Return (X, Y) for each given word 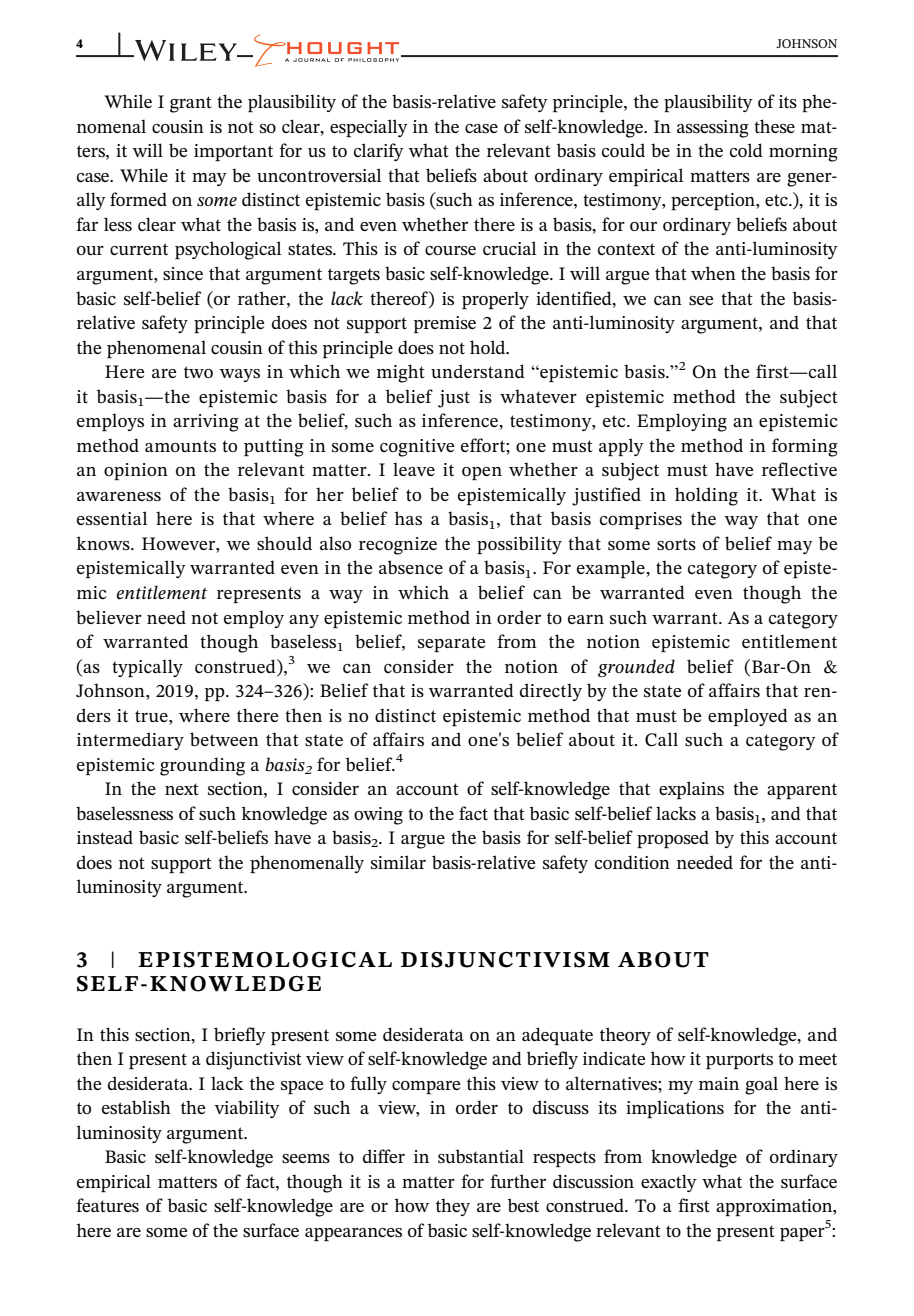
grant (191, 104)
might (401, 373)
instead (105, 837)
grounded (636, 668)
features (107, 1205)
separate (452, 644)
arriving (206, 423)
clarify (379, 152)
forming (805, 447)
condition (632, 862)
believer (109, 617)
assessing (713, 129)
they (453, 1207)
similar (398, 862)
